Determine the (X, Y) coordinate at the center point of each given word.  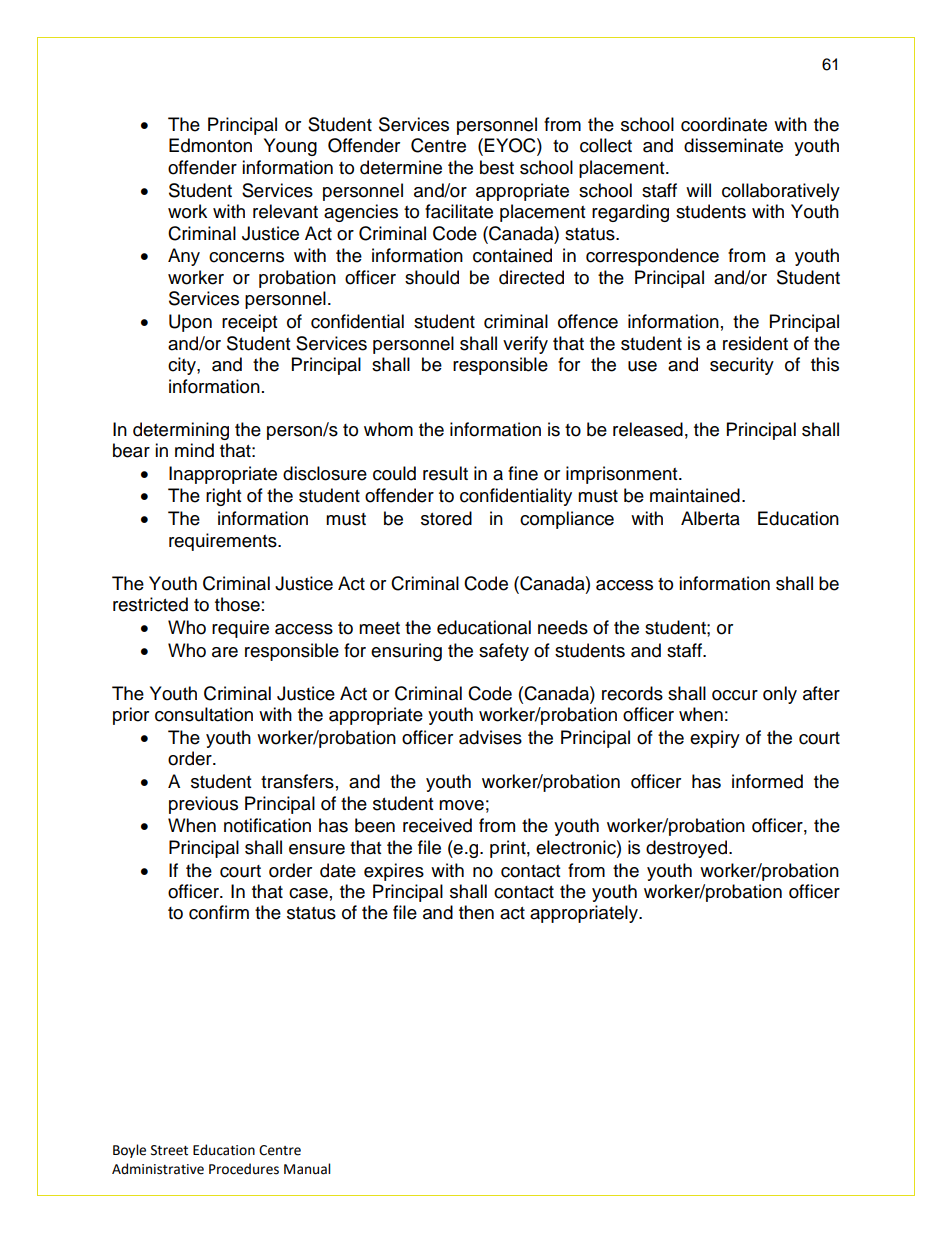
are (225, 652)
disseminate (733, 145)
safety (504, 652)
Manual (307, 1169)
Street (169, 1150)
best (497, 167)
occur (735, 695)
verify (525, 345)
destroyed (688, 849)
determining (181, 431)
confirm (219, 912)
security (742, 366)
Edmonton (210, 145)
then (476, 912)
